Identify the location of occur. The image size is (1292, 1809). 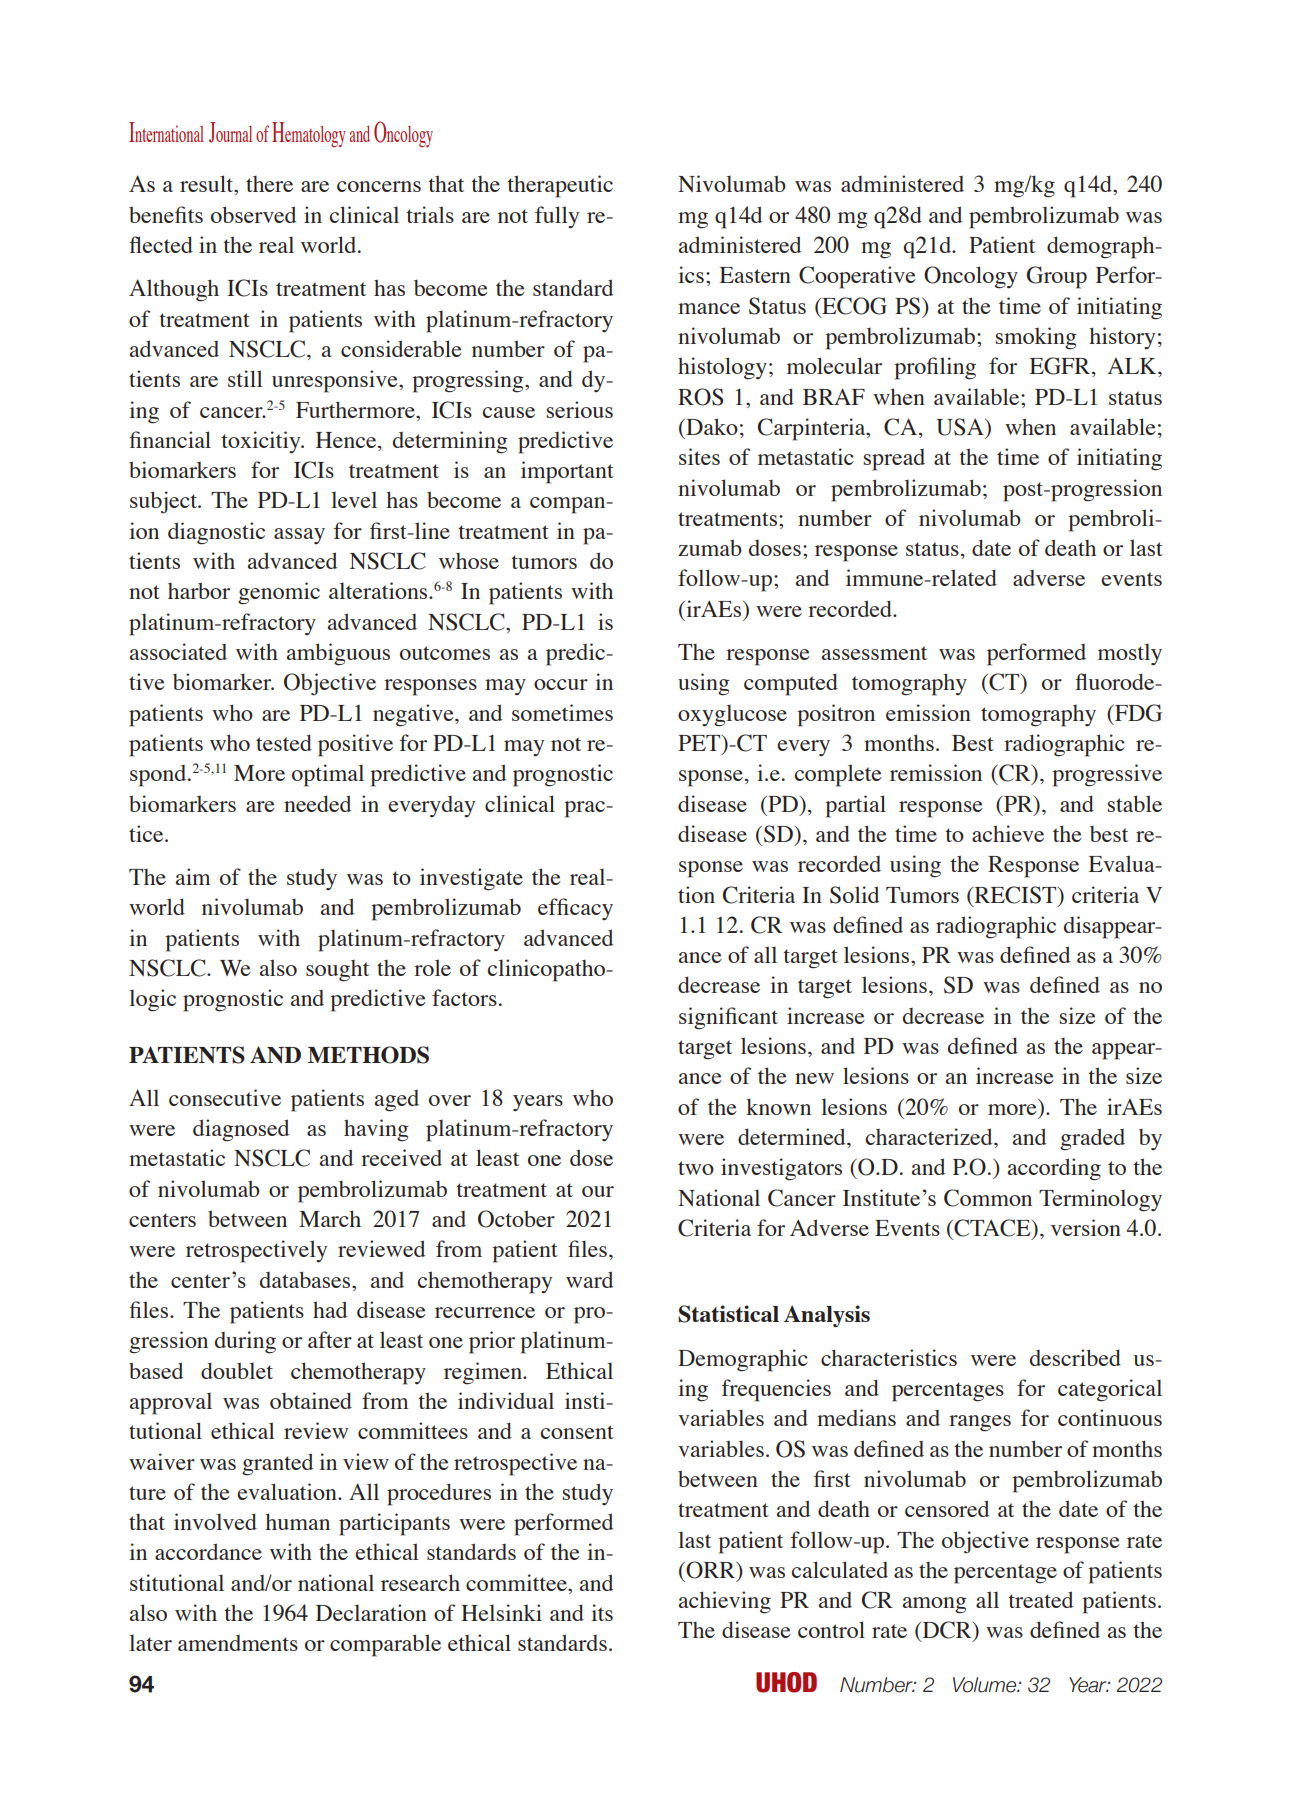
(561, 684).
